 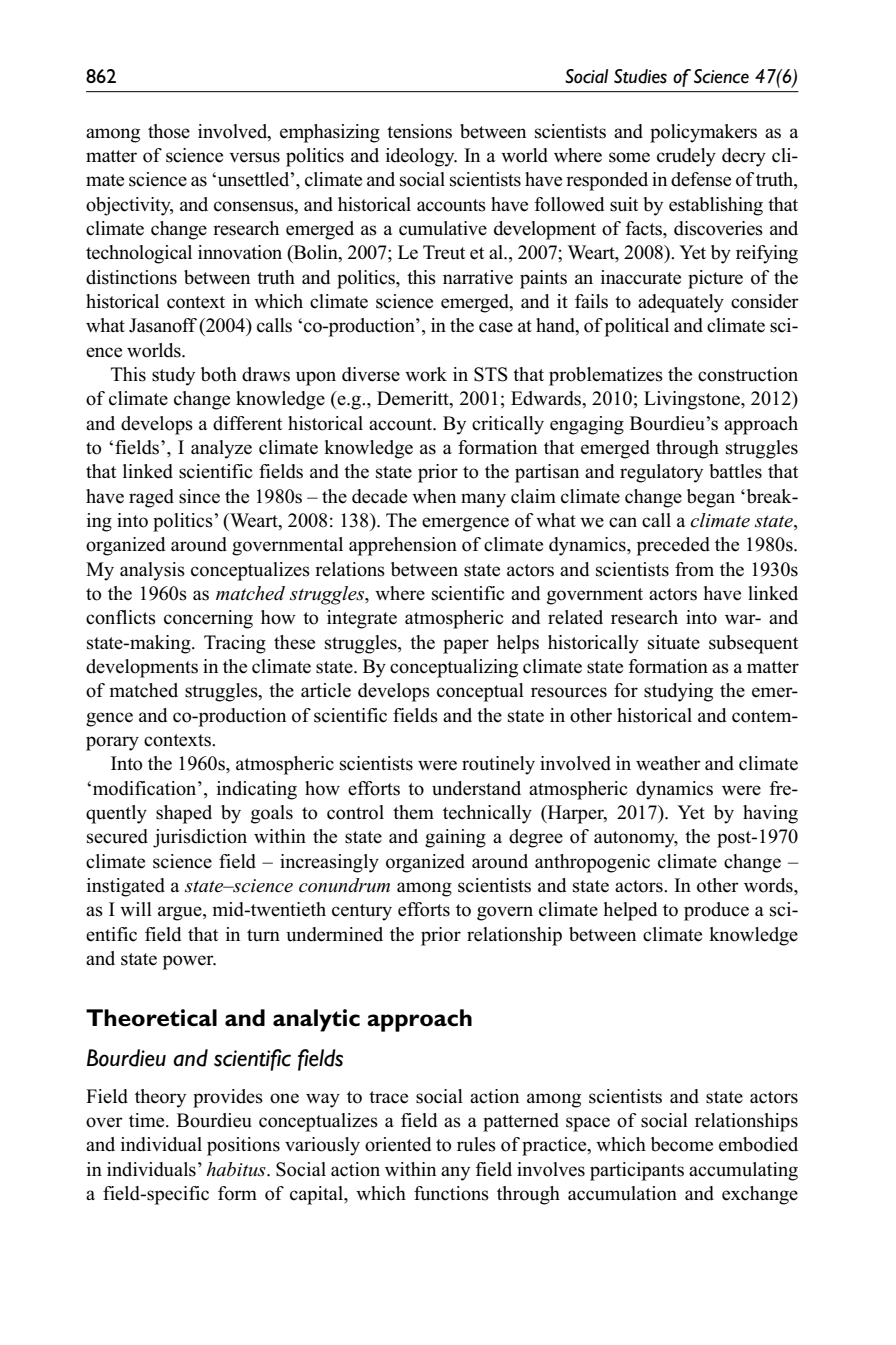 I want to click on weather, so click(x=668, y=763).
